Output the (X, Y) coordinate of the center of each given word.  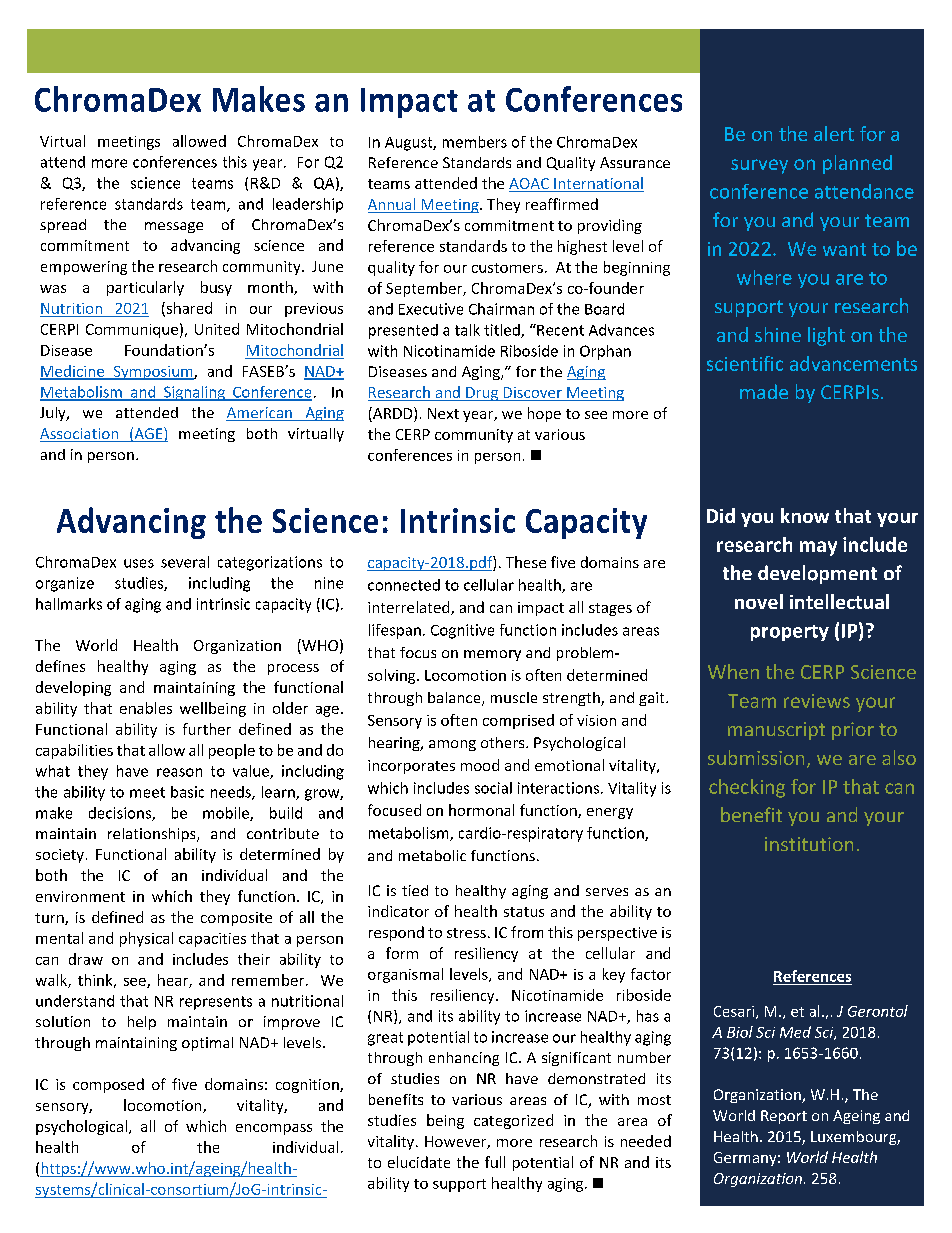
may (818, 548)
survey (759, 166)
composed (108, 1085)
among (452, 745)
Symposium (153, 373)
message (174, 227)
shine (778, 334)
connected (404, 585)
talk (467, 330)
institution (809, 844)
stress (466, 933)
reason (179, 772)
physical (146, 939)
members (475, 142)
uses (139, 563)
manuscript (776, 731)
